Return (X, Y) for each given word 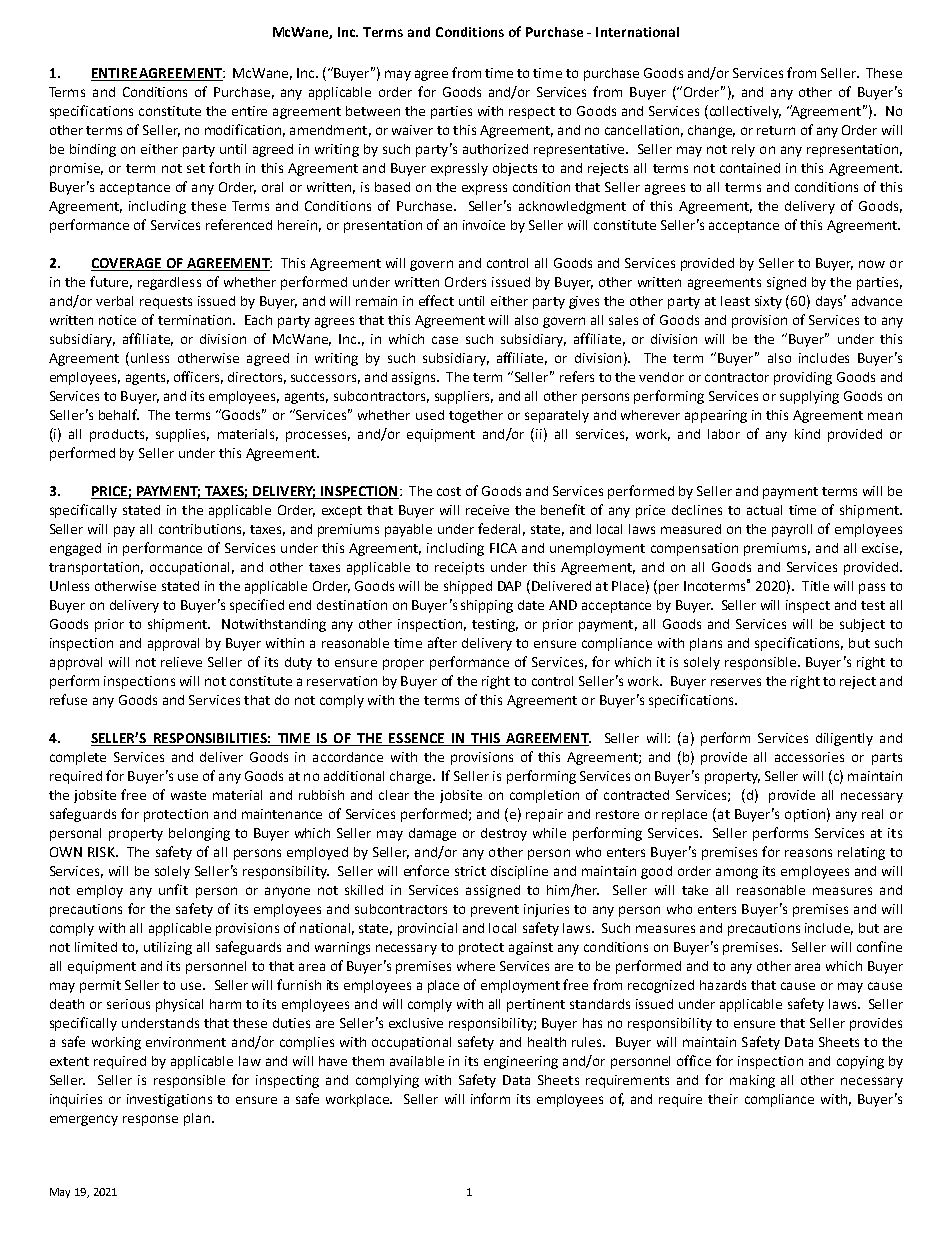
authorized (495, 149)
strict (470, 871)
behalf (119, 414)
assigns (415, 378)
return (776, 130)
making (752, 1081)
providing (803, 378)
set (196, 168)
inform (490, 1098)
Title (815, 586)
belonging (199, 834)
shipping (487, 606)
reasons (808, 853)
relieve (181, 662)
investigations (169, 1100)
